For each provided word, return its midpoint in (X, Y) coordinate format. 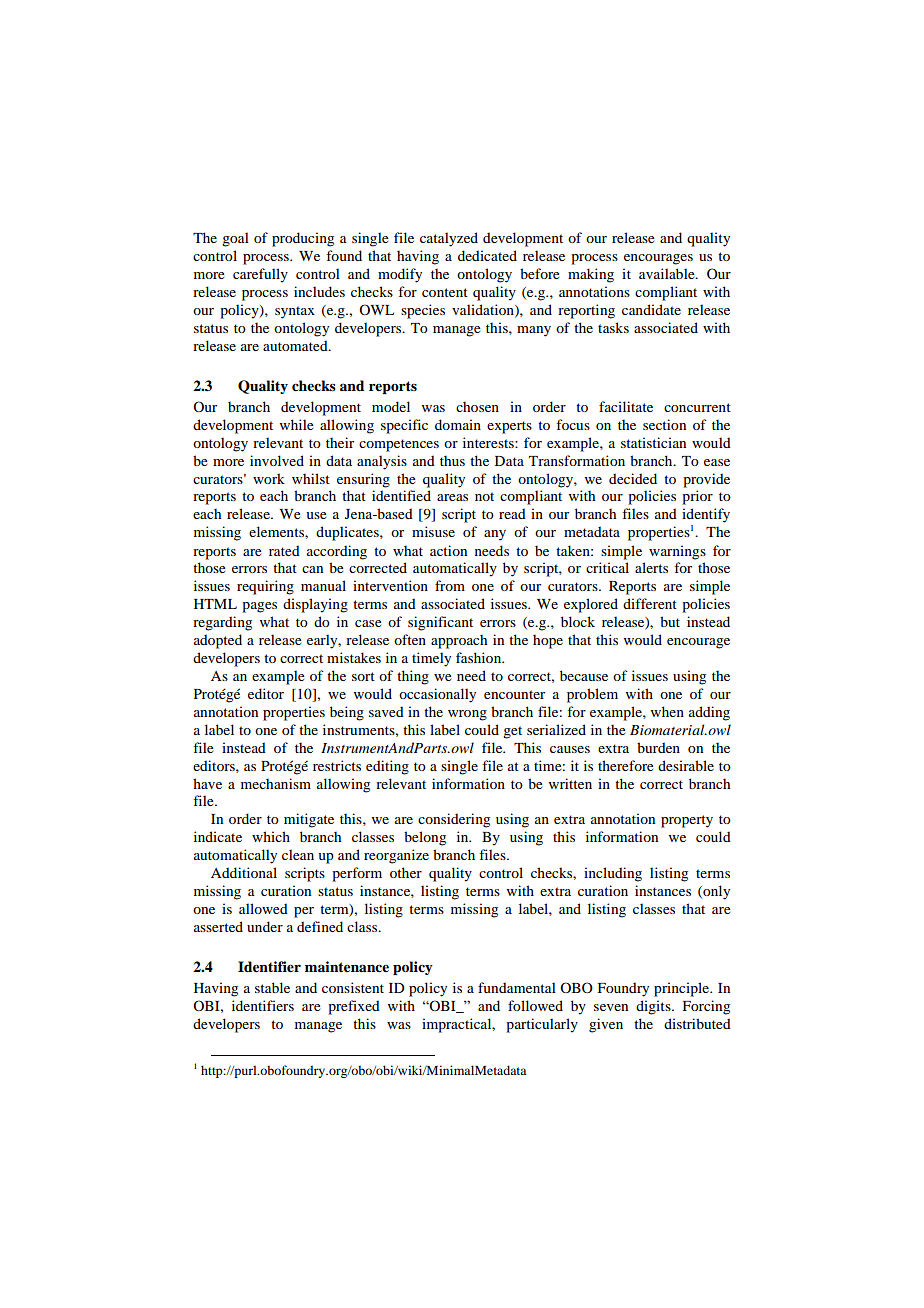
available (668, 273)
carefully (260, 275)
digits (654, 1007)
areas (452, 497)
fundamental (517, 987)
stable (272, 987)
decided (633, 478)
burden (658, 747)
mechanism (276, 783)
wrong (467, 715)
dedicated (487, 255)
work (269, 478)
